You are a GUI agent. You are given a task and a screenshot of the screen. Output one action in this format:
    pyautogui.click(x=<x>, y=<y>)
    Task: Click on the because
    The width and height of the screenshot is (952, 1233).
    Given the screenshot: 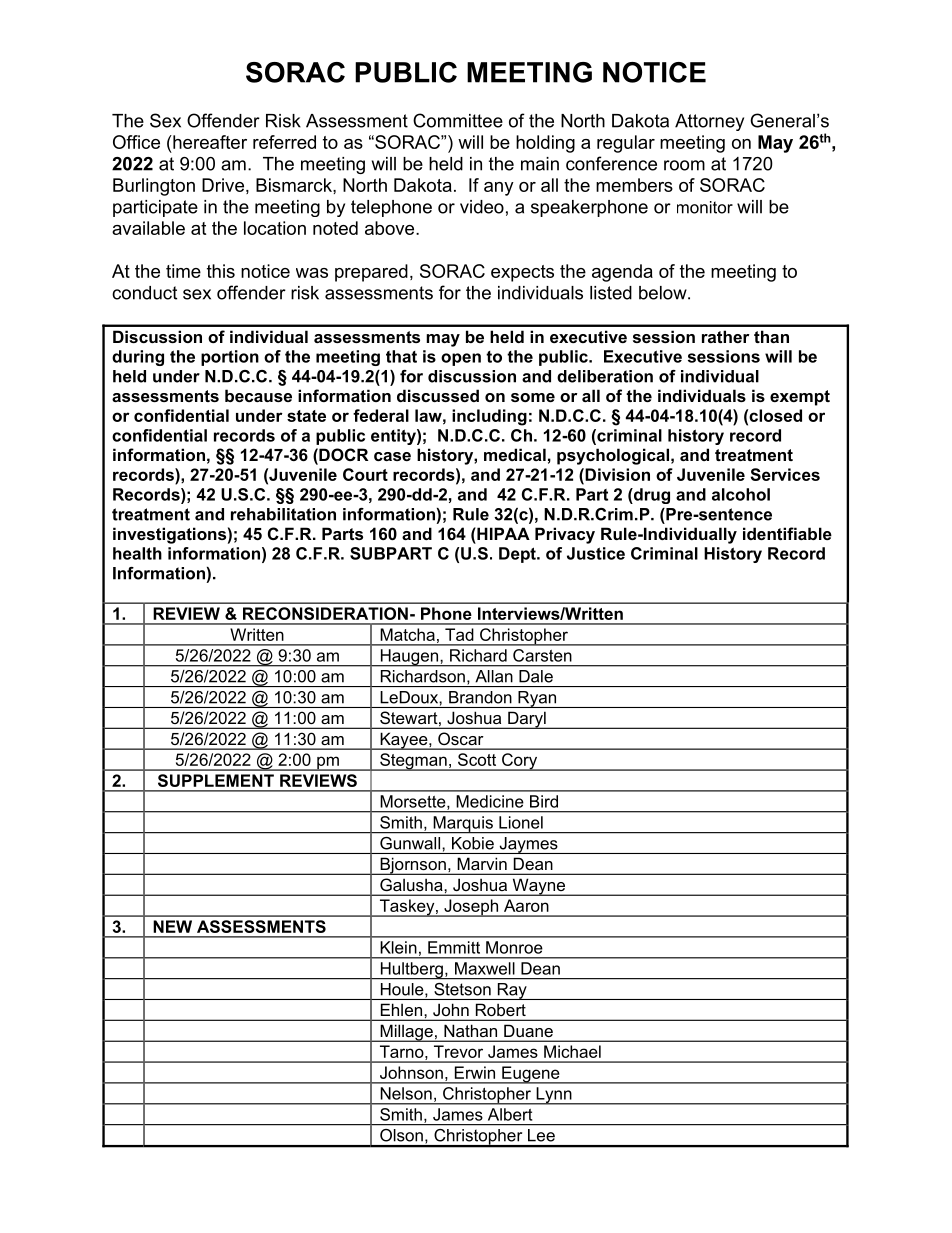 What is the action you would take?
    pyautogui.click(x=258, y=395)
